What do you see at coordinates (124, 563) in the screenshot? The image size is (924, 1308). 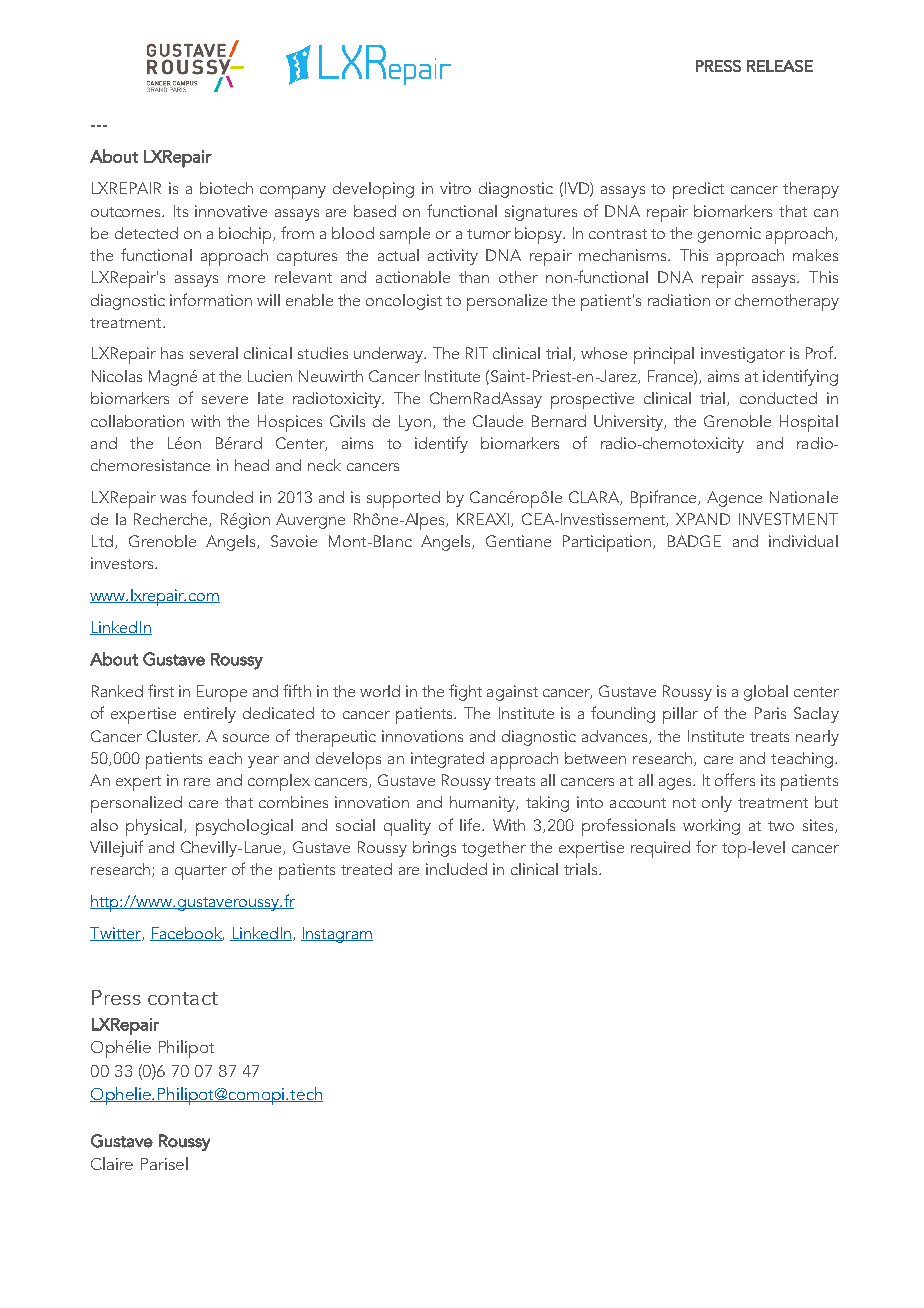 I see `investors` at bounding box center [124, 563].
